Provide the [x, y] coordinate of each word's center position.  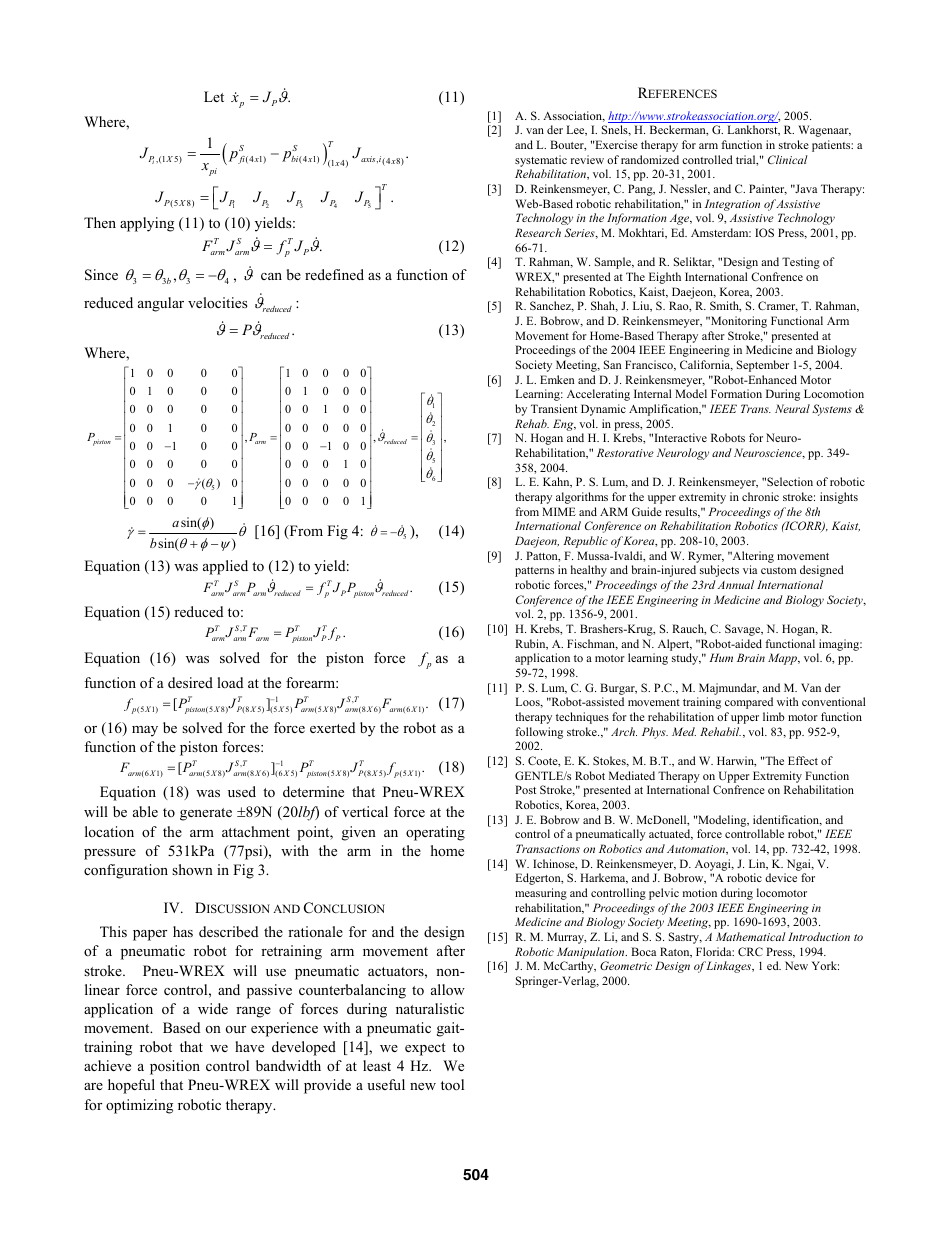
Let [214, 96]
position [175, 1067]
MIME [559, 511]
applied [225, 567]
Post [525, 789]
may [145, 731]
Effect [803, 760]
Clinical [788, 159]
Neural [792, 408]
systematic [541, 161]
